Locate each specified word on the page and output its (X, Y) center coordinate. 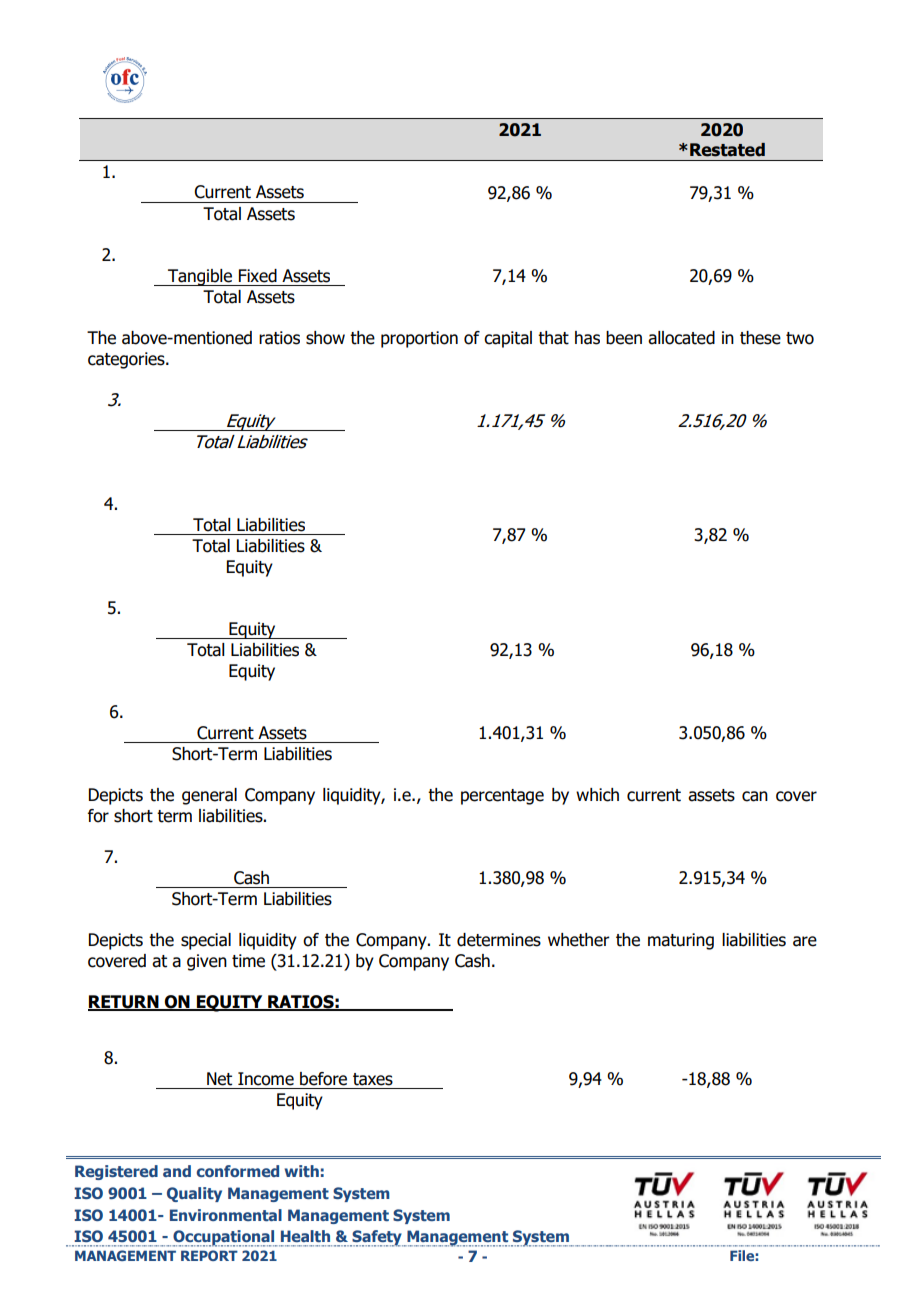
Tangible (200, 277)
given (207, 962)
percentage (502, 797)
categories (127, 360)
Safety (377, 1238)
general (209, 796)
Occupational (224, 1238)
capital (508, 339)
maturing (681, 941)
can (755, 796)
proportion (419, 339)
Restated (727, 150)
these (760, 338)
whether (579, 940)
